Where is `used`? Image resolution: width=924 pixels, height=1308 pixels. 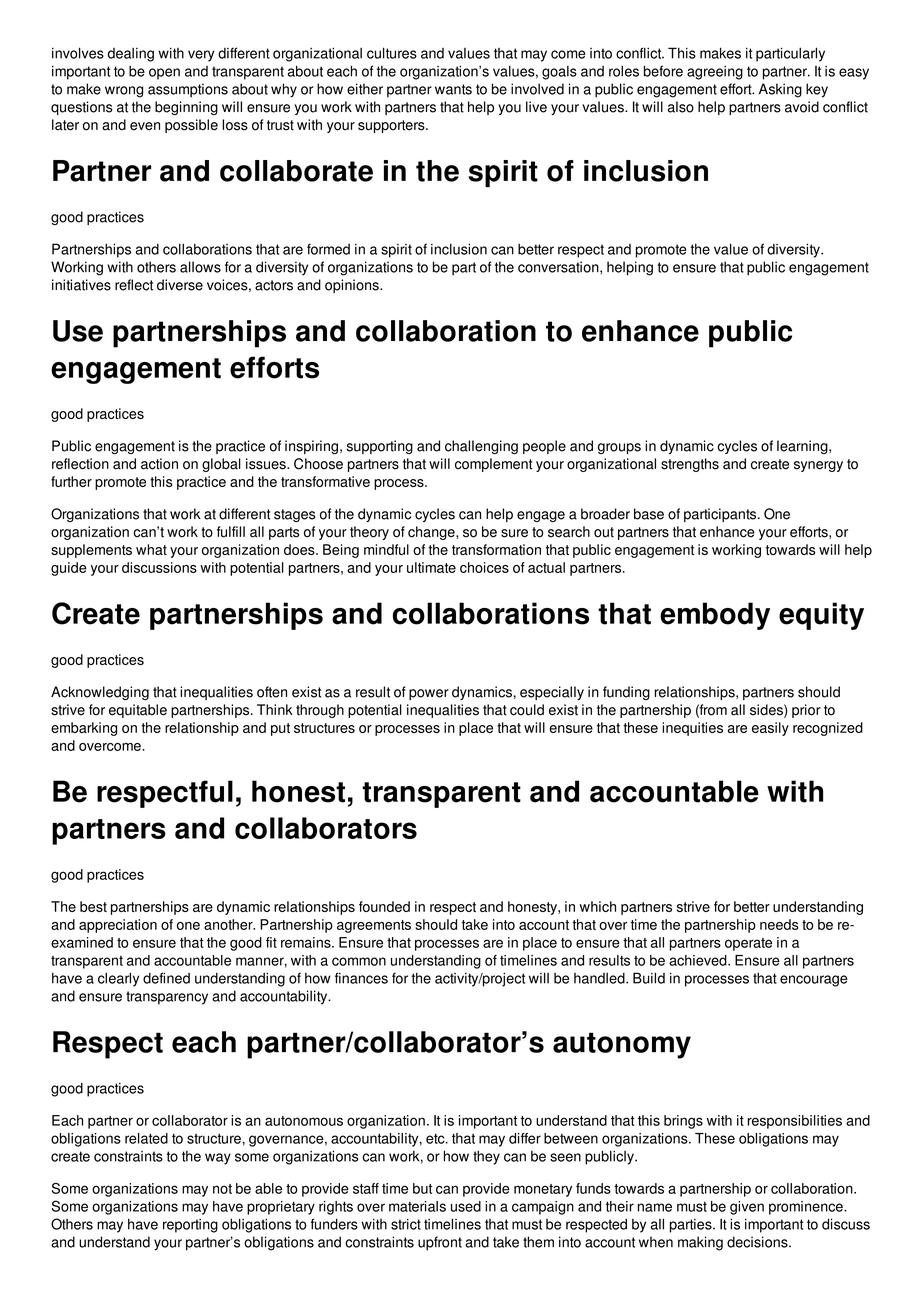 used is located at coordinates (466, 1206).
